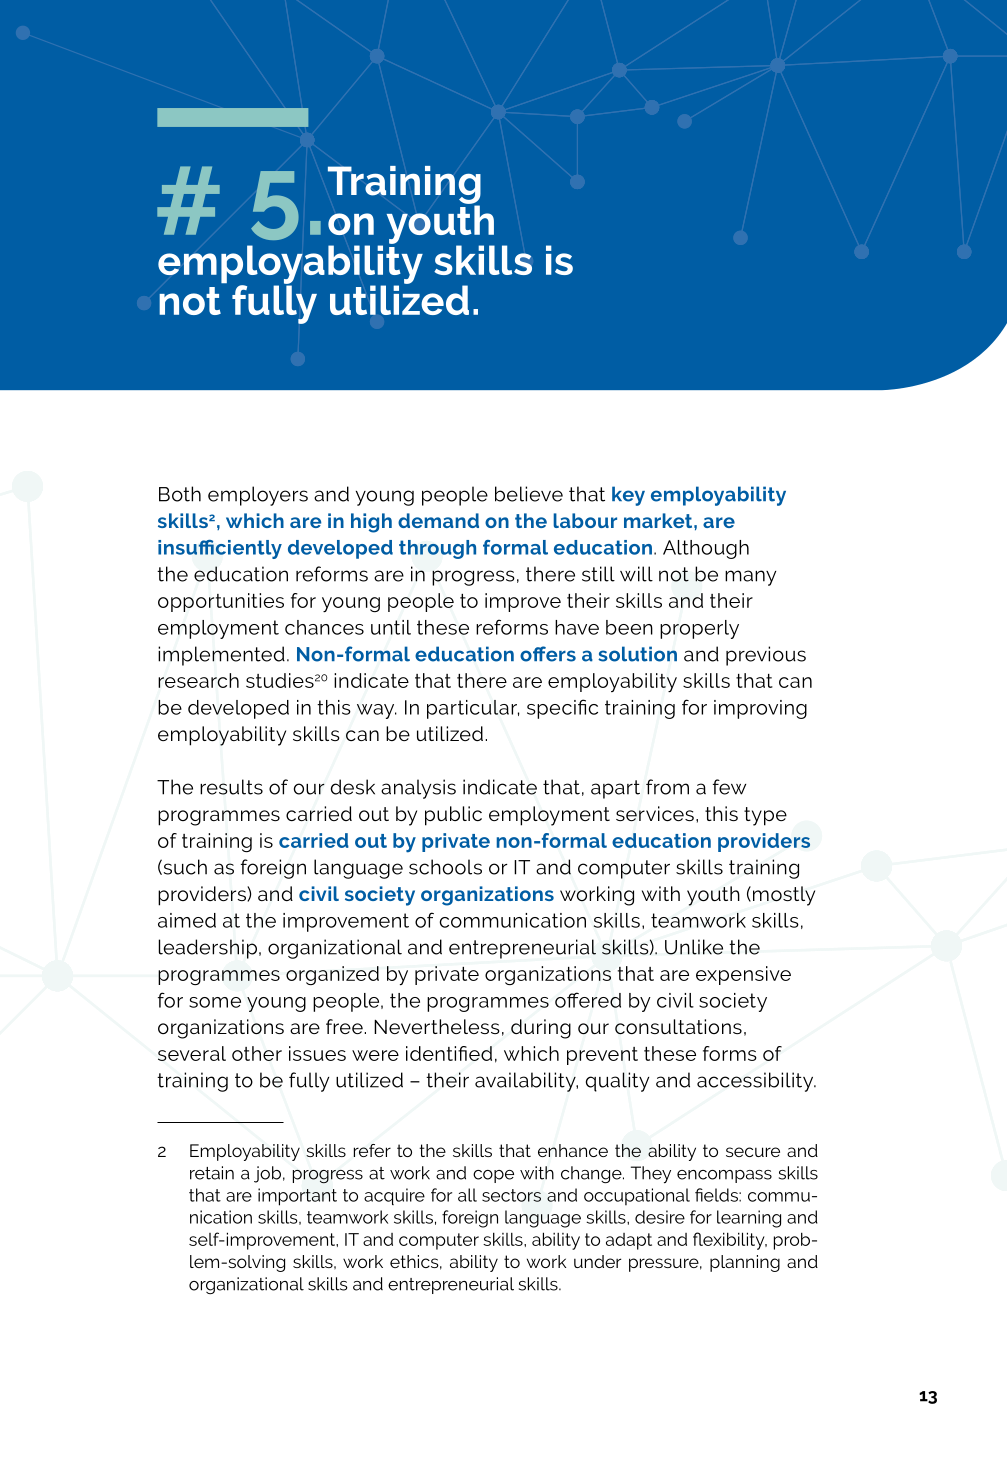 Image resolution: width=1007 pixels, height=1479 pixels. Describe the element at coordinates (467, 1195) in the screenshot. I see `all` at that location.
